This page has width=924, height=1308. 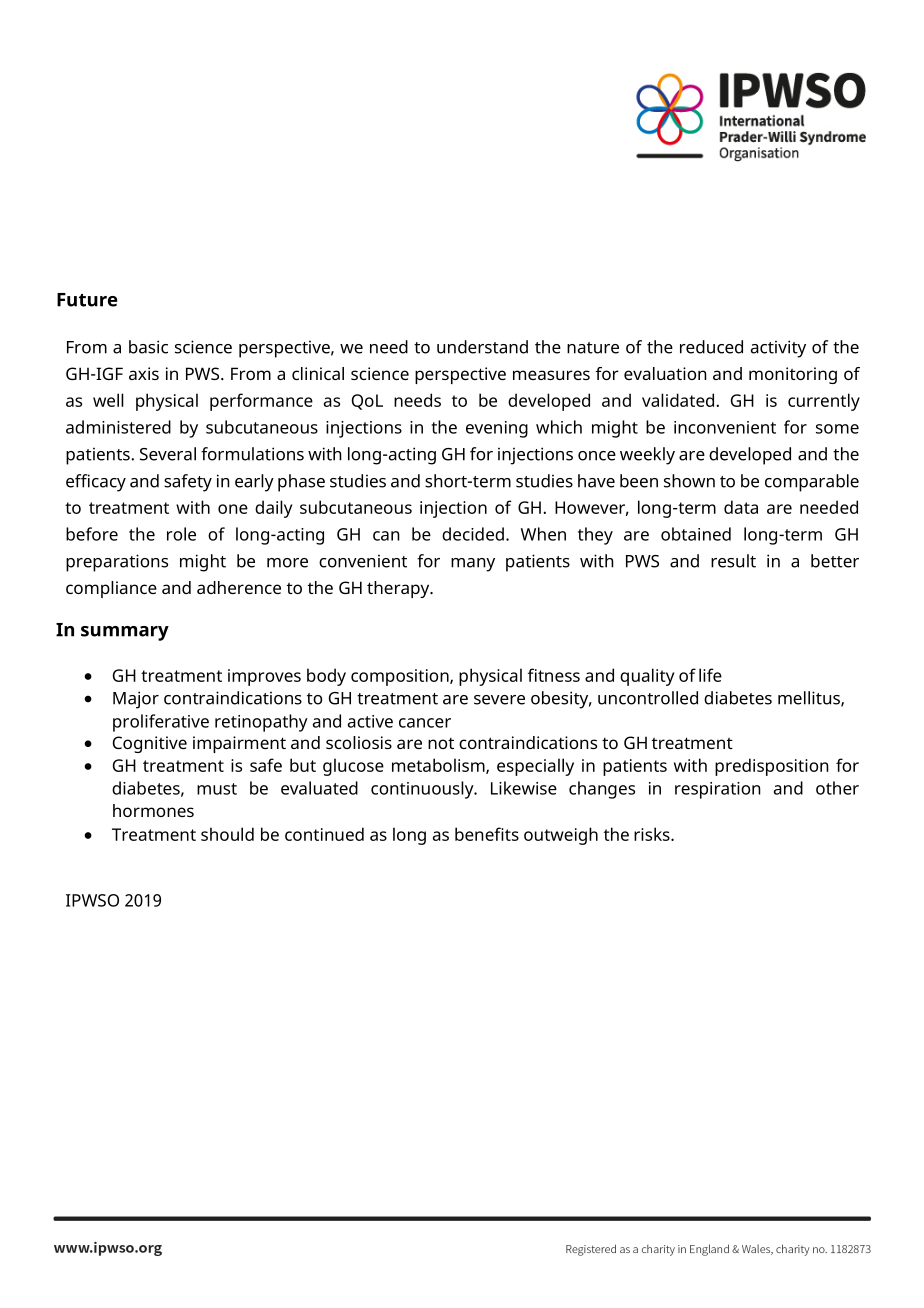 What do you see at coordinates (482, 347) in the page?
I see `understand` at bounding box center [482, 347].
